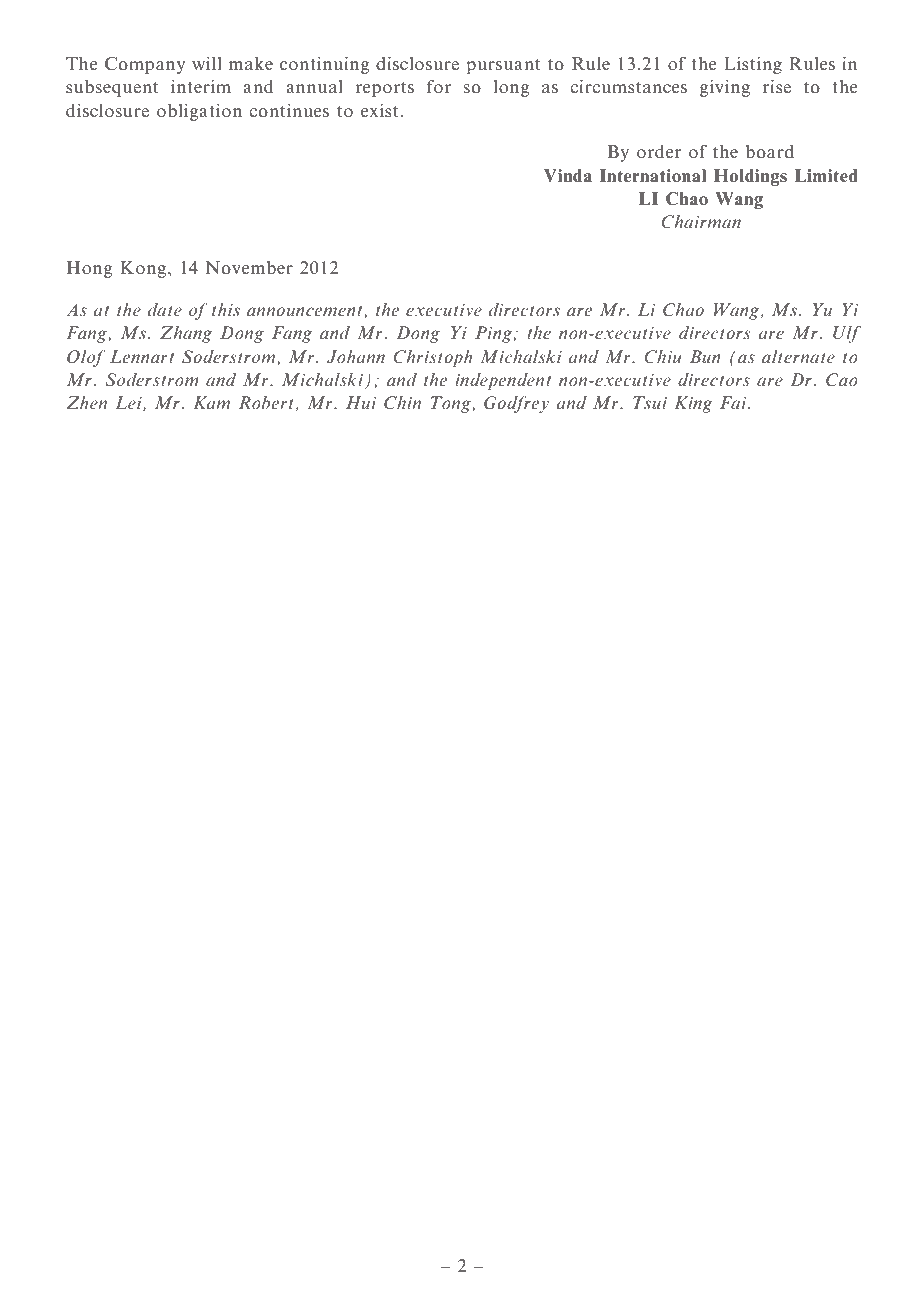  Describe the element at coordinates (144, 269) in the document. I see `Kong` at that location.
